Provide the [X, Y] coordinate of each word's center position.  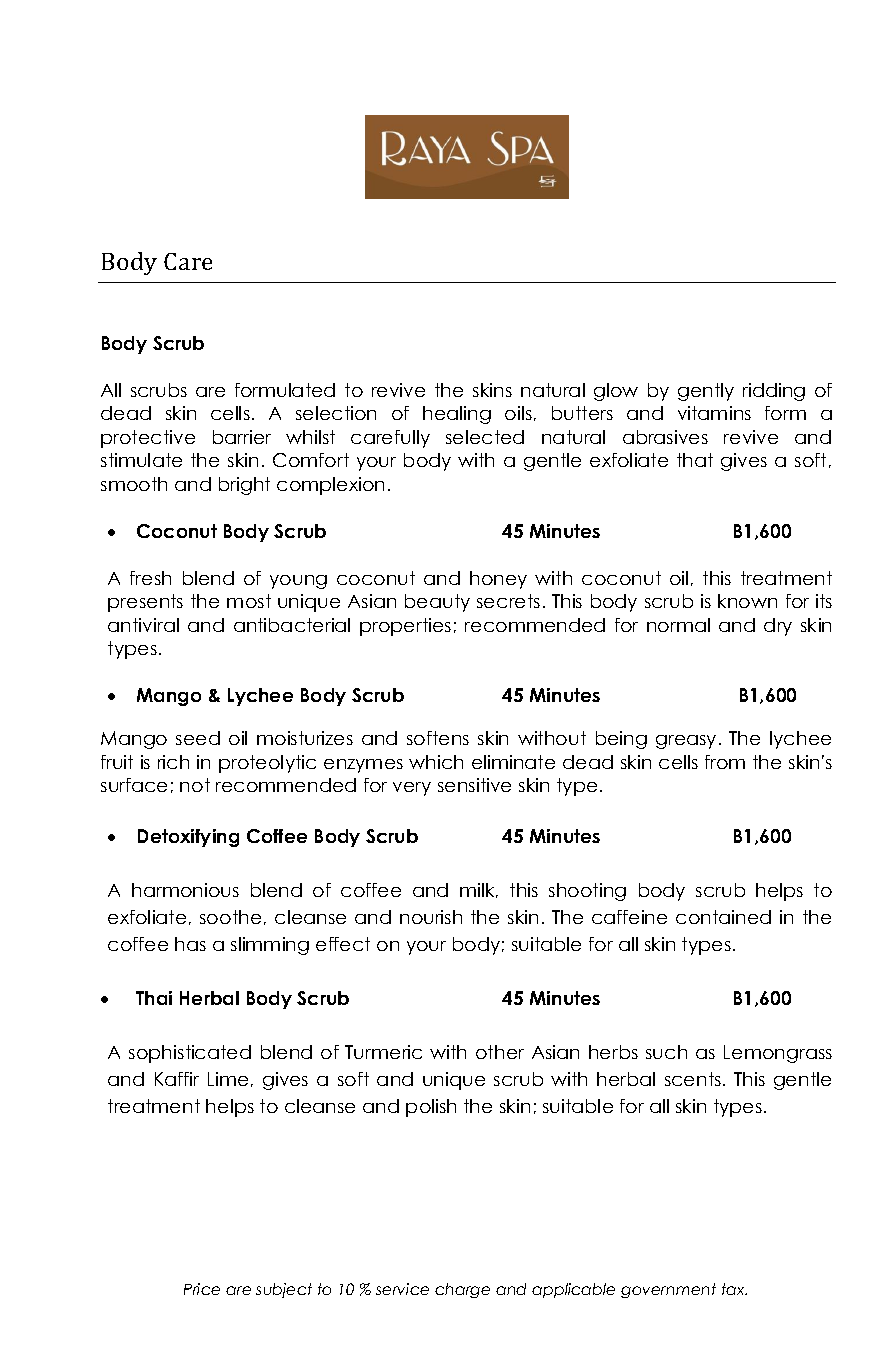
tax [734, 1289]
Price [202, 1289]
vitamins [714, 413]
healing [457, 415]
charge [462, 1290]
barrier [242, 437]
